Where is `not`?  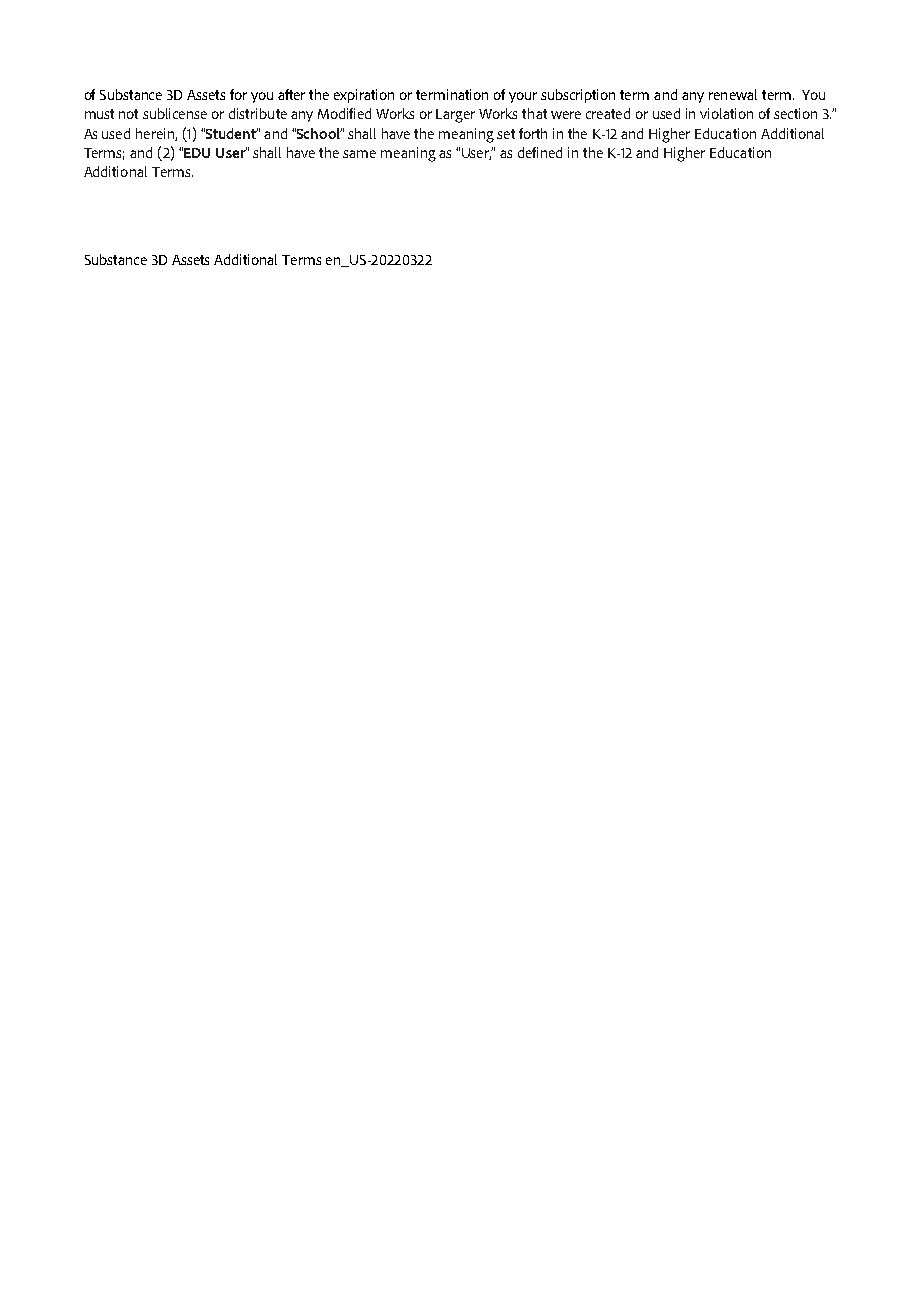
not is located at coordinates (128, 114).
